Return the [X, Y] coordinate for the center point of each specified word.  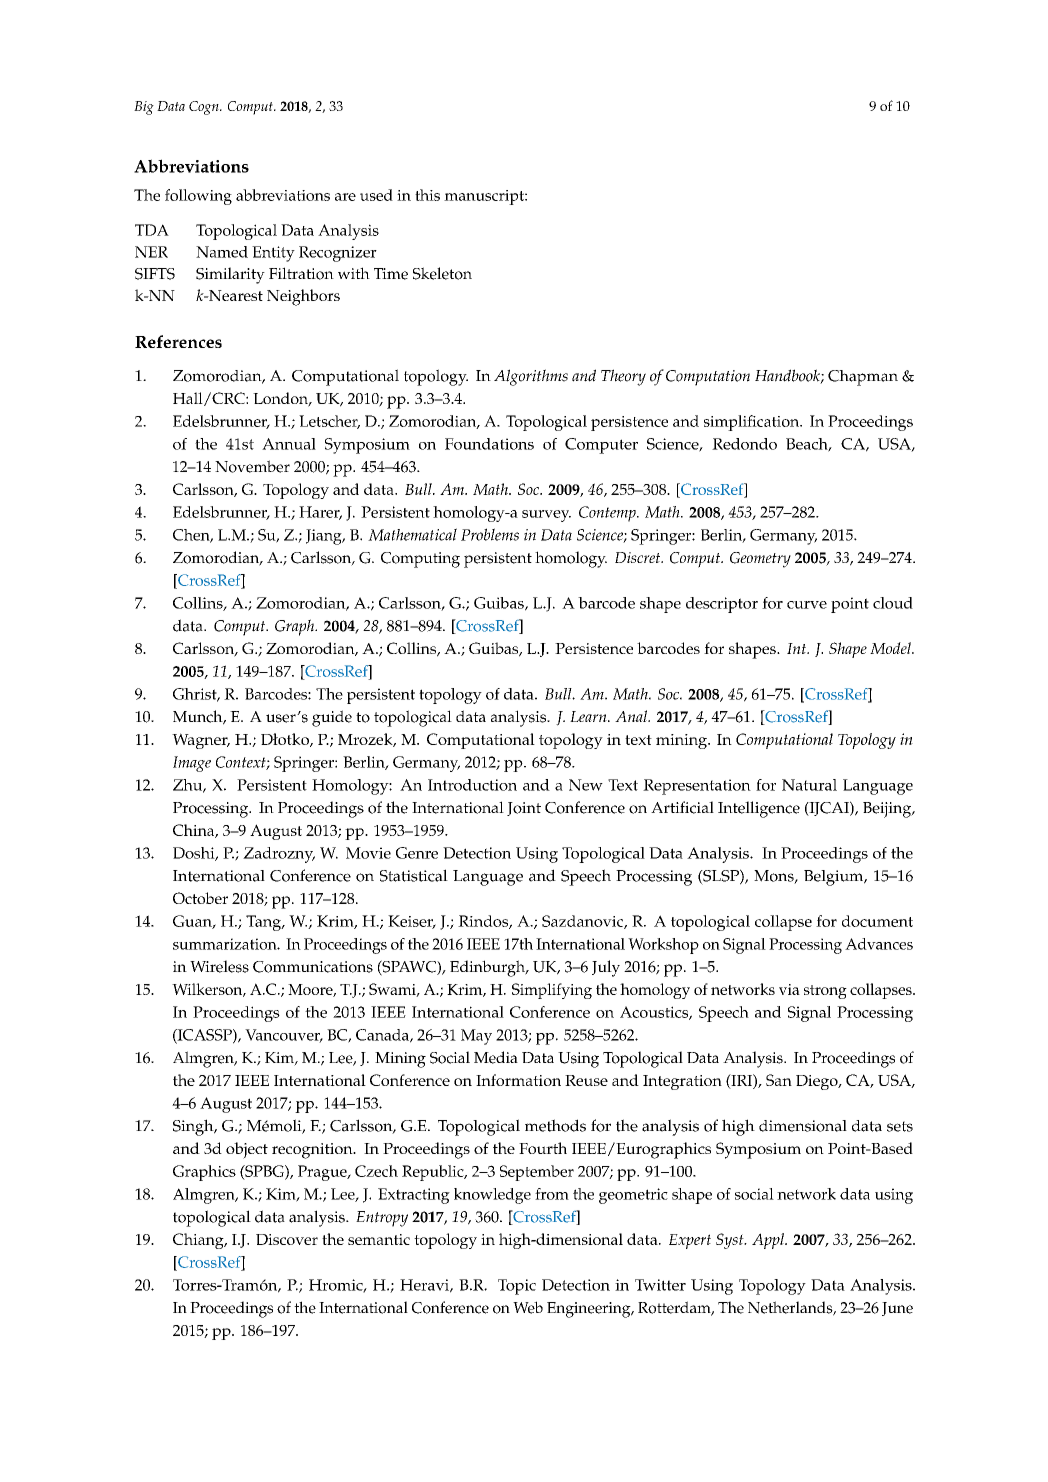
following [198, 197]
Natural [809, 785]
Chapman [863, 378]
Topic [517, 1287]
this [427, 195]
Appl [769, 1241]
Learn [589, 716]
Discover [287, 1239]
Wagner [201, 741]
